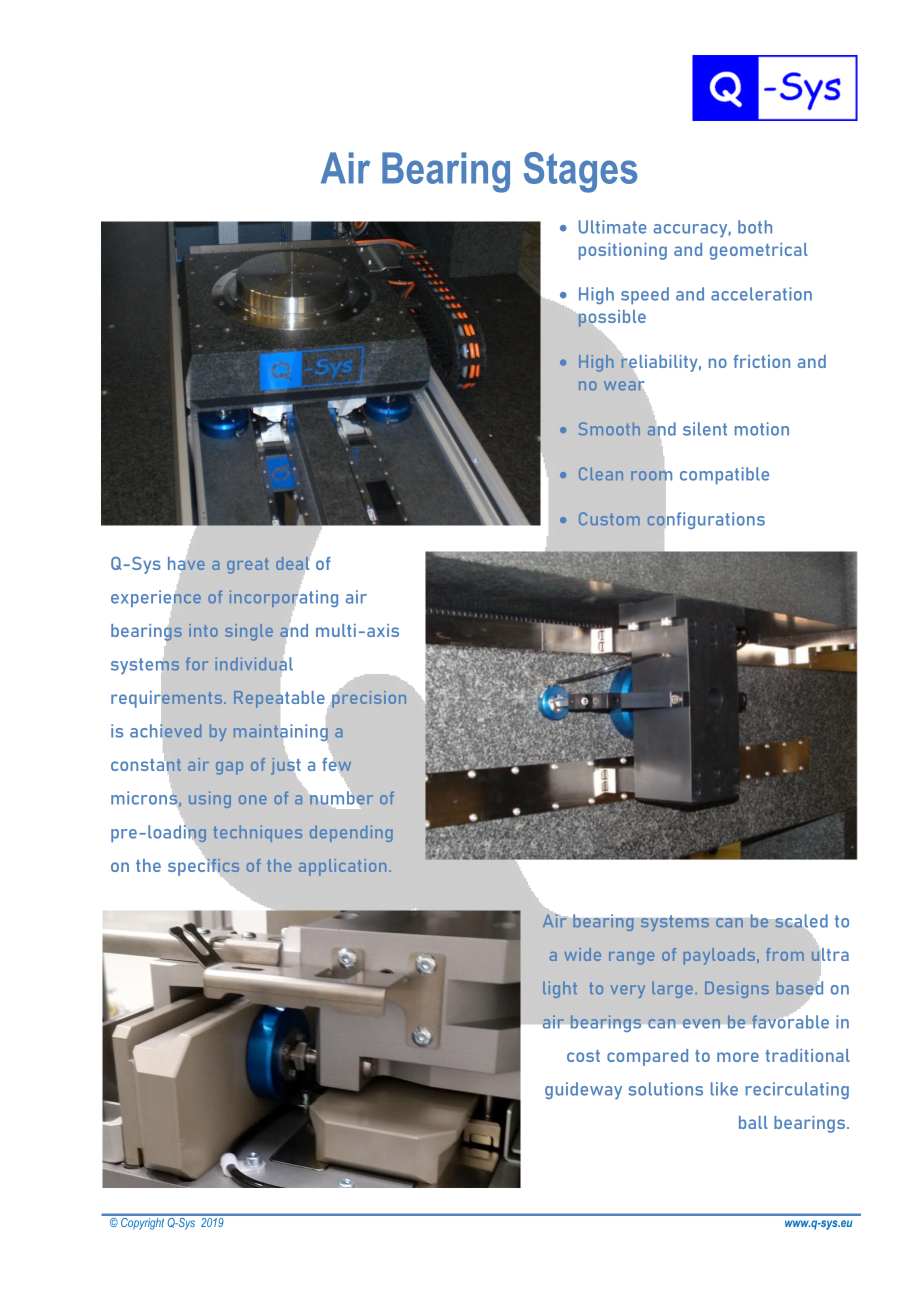 Image resolution: width=924 pixels, height=1308 pixels. Describe the element at coordinates (582, 954) in the image. I see `wide` at that location.
